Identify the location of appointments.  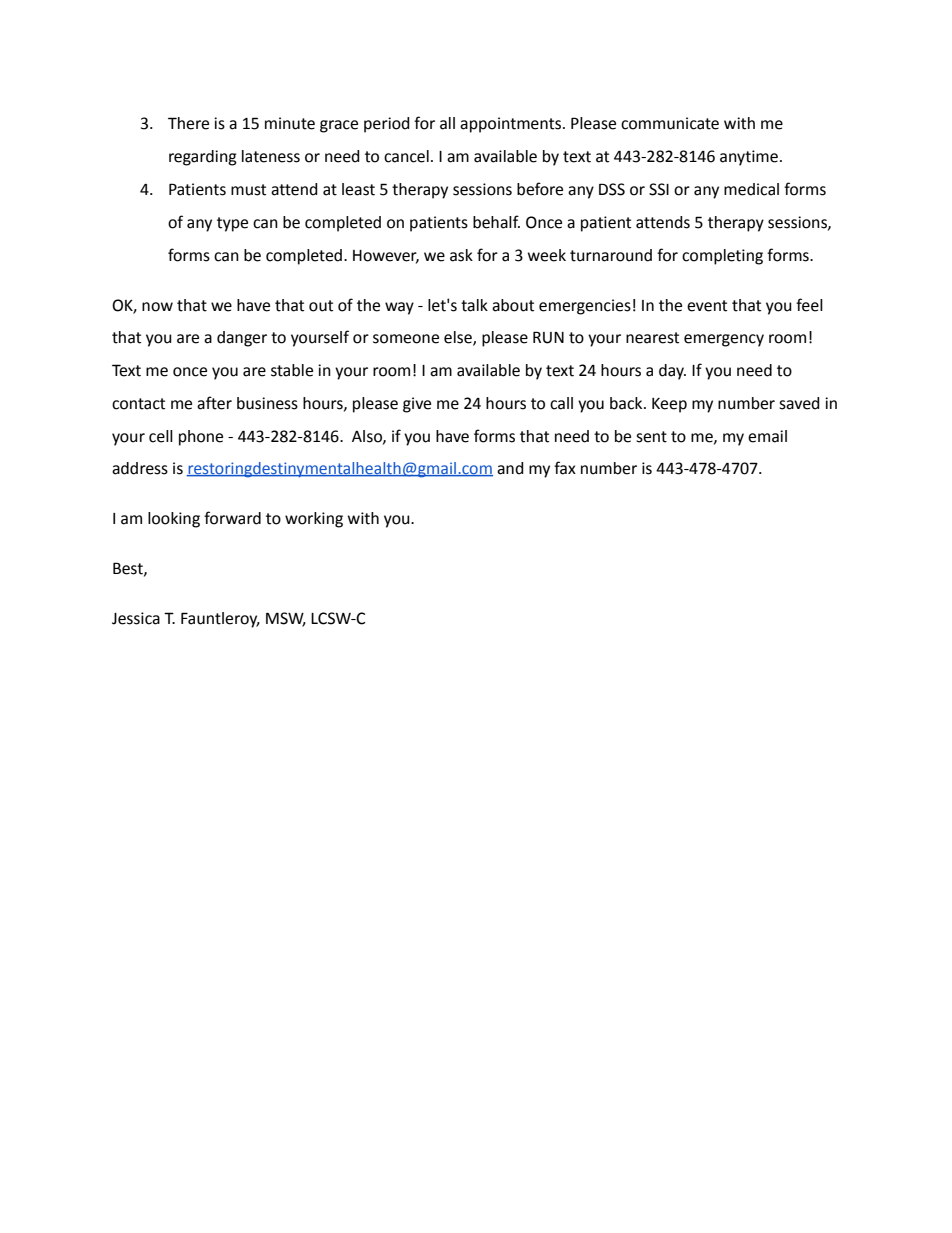
(512, 125).
